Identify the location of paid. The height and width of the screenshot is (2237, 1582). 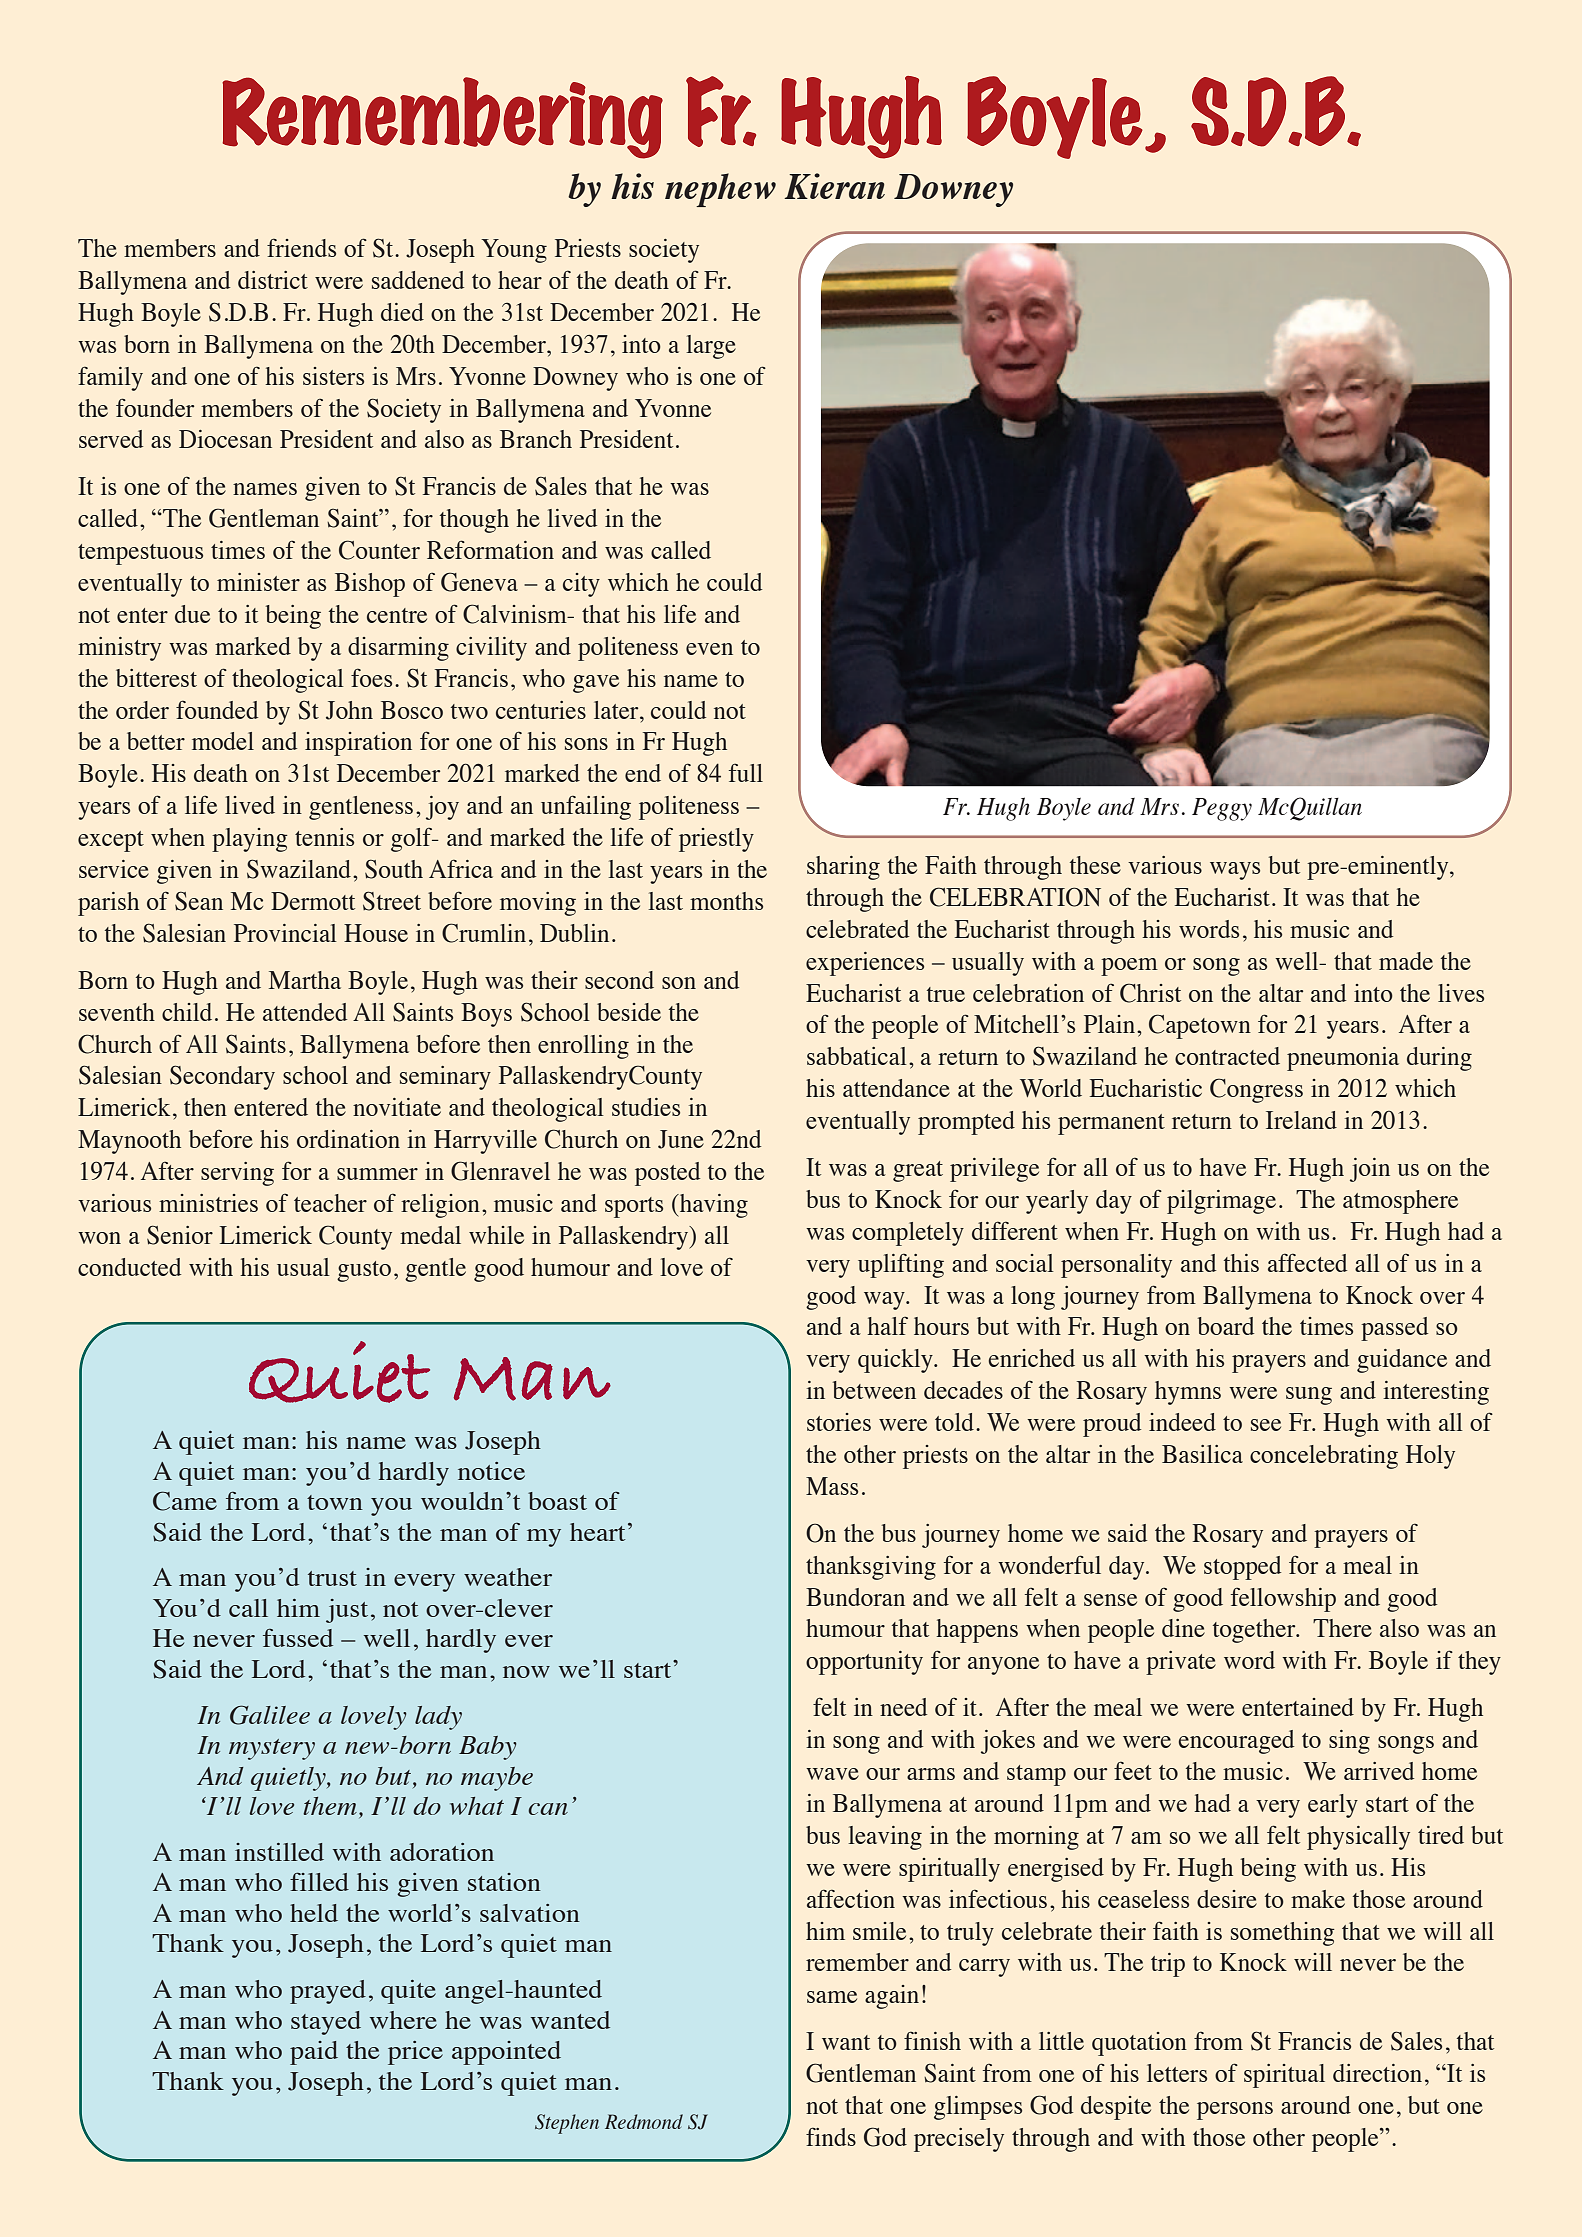
(314, 2053).
